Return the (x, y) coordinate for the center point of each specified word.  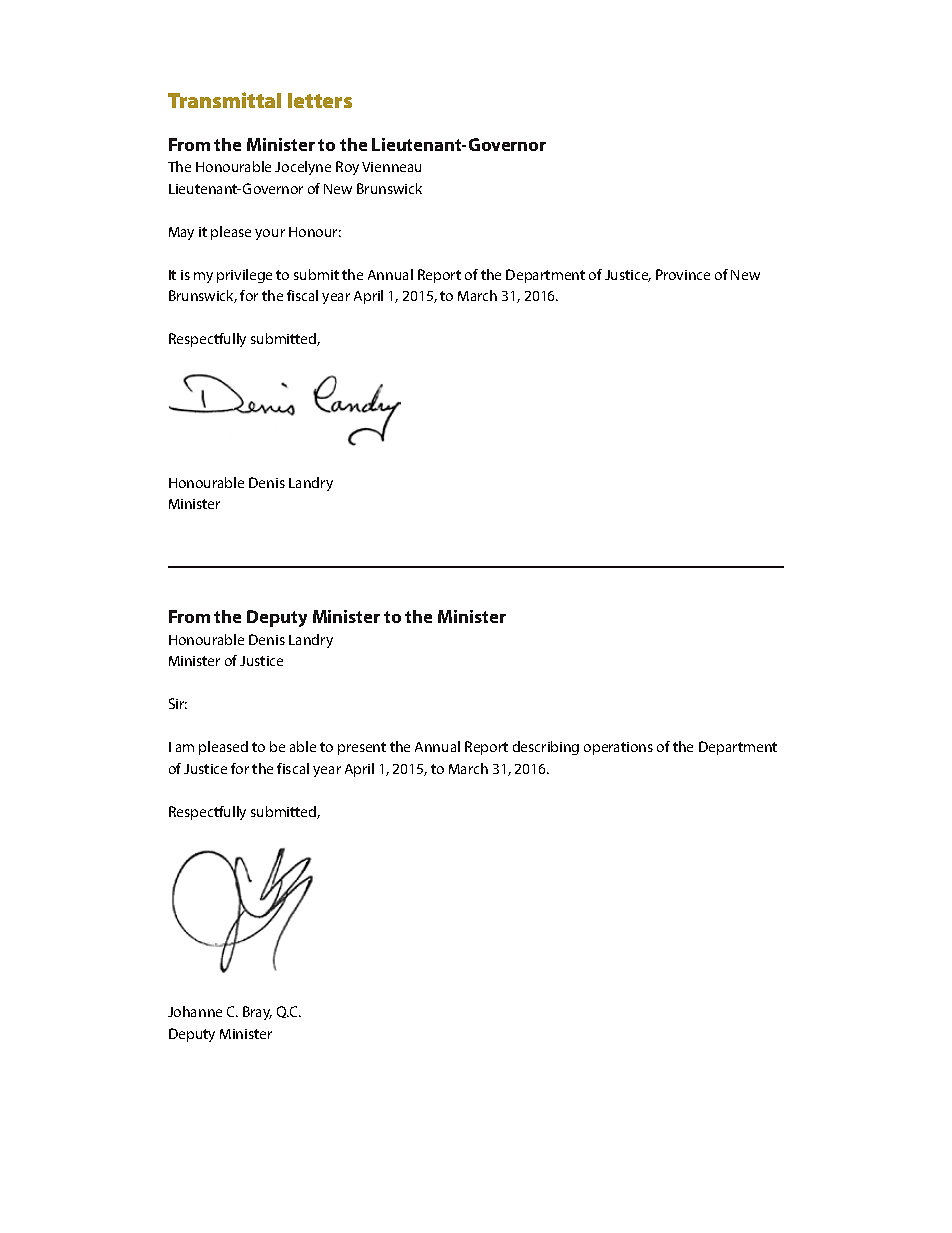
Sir (178, 703)
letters (320, 100)
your (270, 234)
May (181, 233)
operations (618, 748)
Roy (347, 168)
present (362, 748)
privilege (244, 276)
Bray (257, 1013)
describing (546, 748)
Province (683, 274)
